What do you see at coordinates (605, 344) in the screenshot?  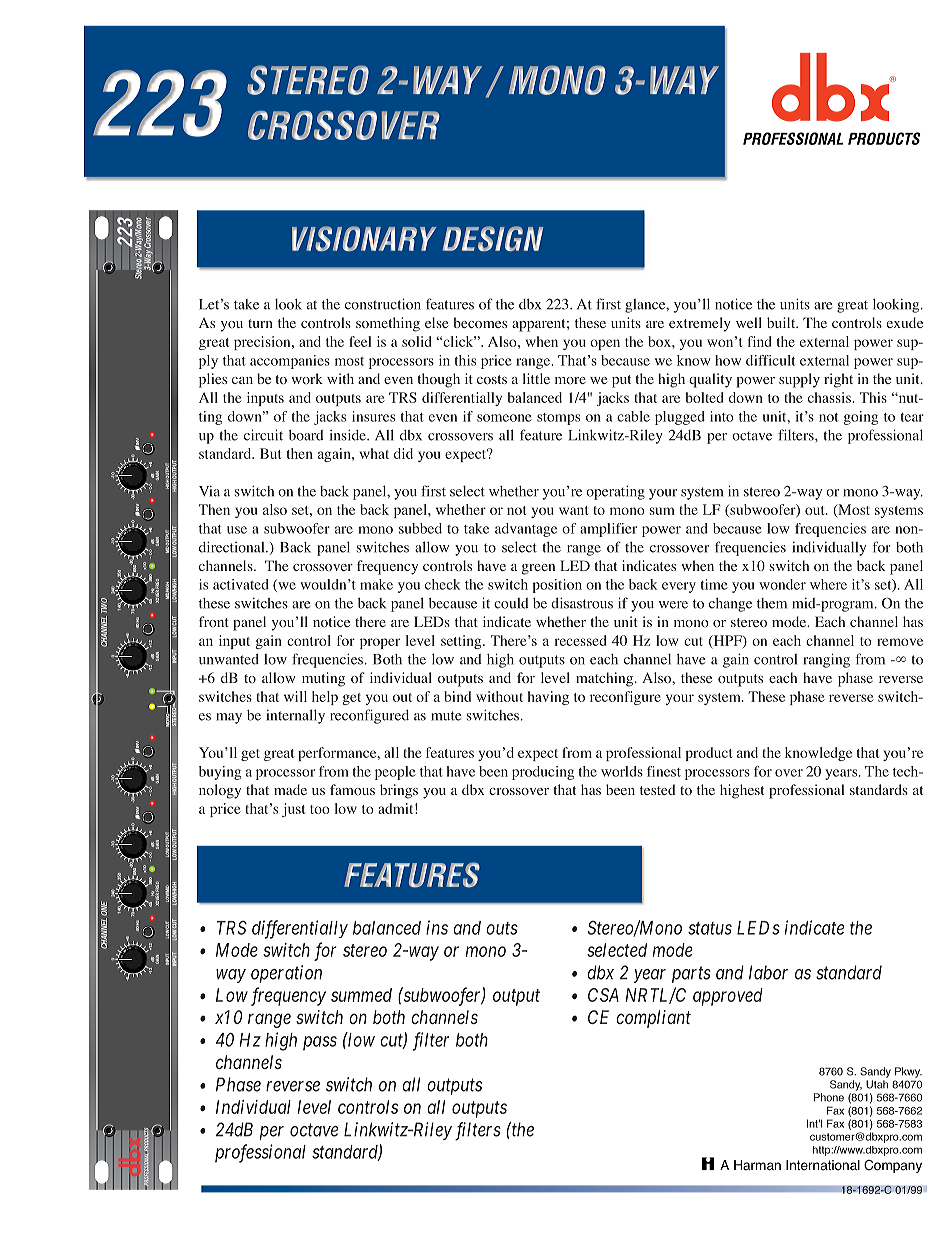 I see `open` at bounding box center [605, 344].
